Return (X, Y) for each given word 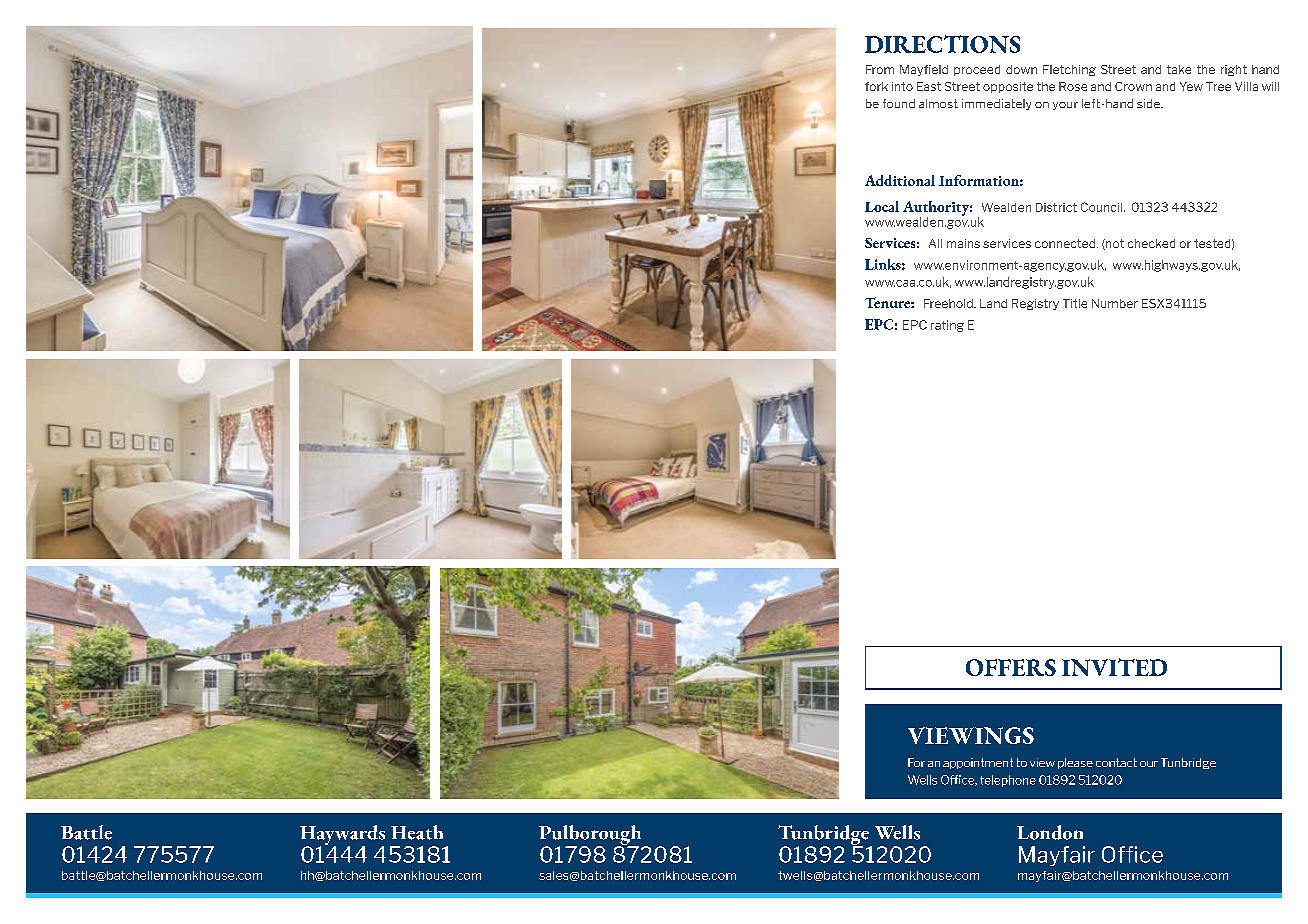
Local (882, 206)
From (880, 69)
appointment (978, 763)
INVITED (1114, 667)
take (1179, 69)
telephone (1008, 781)
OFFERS (1011, 667)
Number (1115, 303)
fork (876, 86)
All (935, 243)
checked (1151, 243)
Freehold (949, 303)
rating (947, 326)
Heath (417, 832)
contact (1116, 762)
